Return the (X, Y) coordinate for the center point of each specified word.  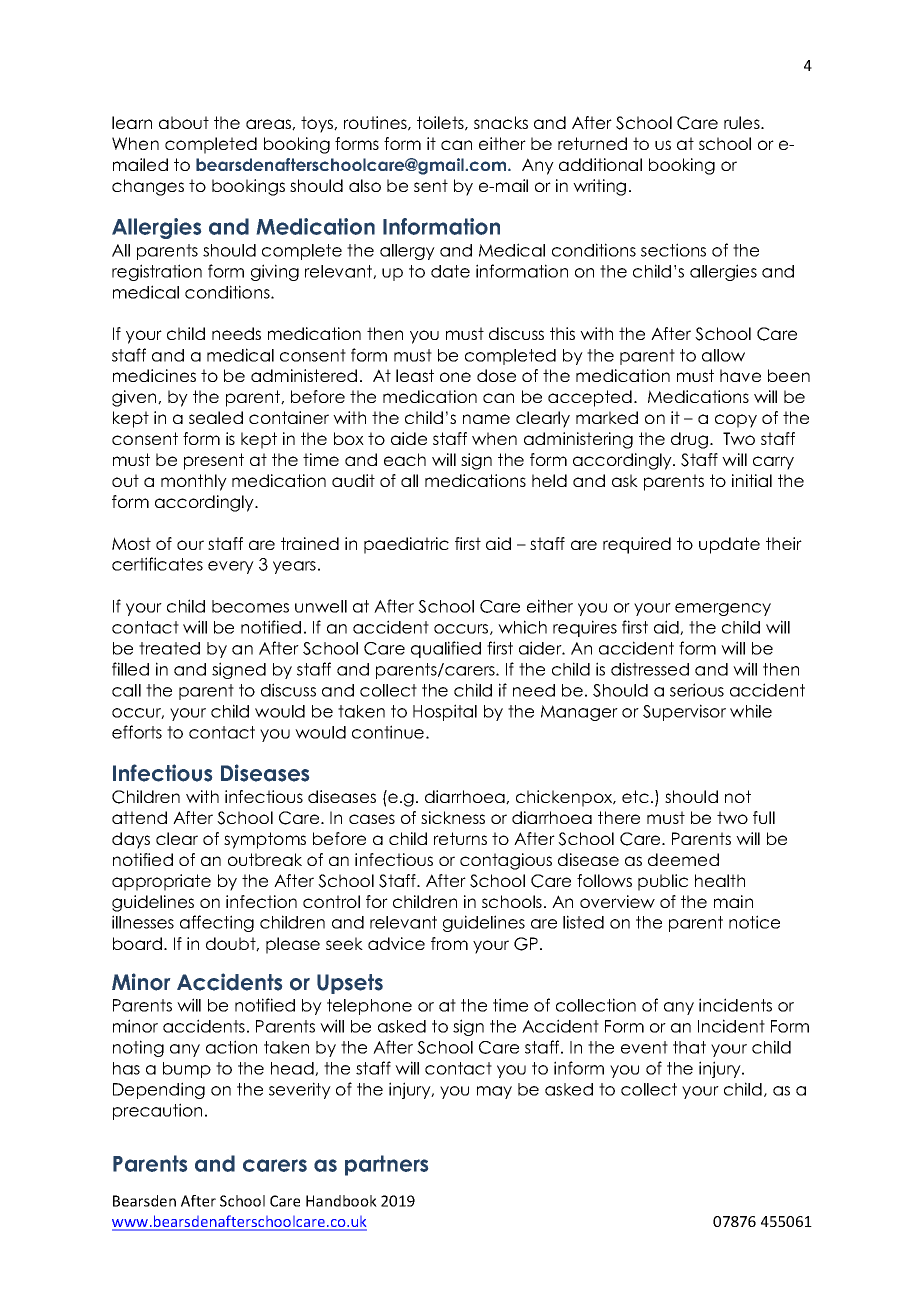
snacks (501, 122)
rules (743, 122)
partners (386, 1165)
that (689, 1047)
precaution (157, 1111)
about (184, 122)
